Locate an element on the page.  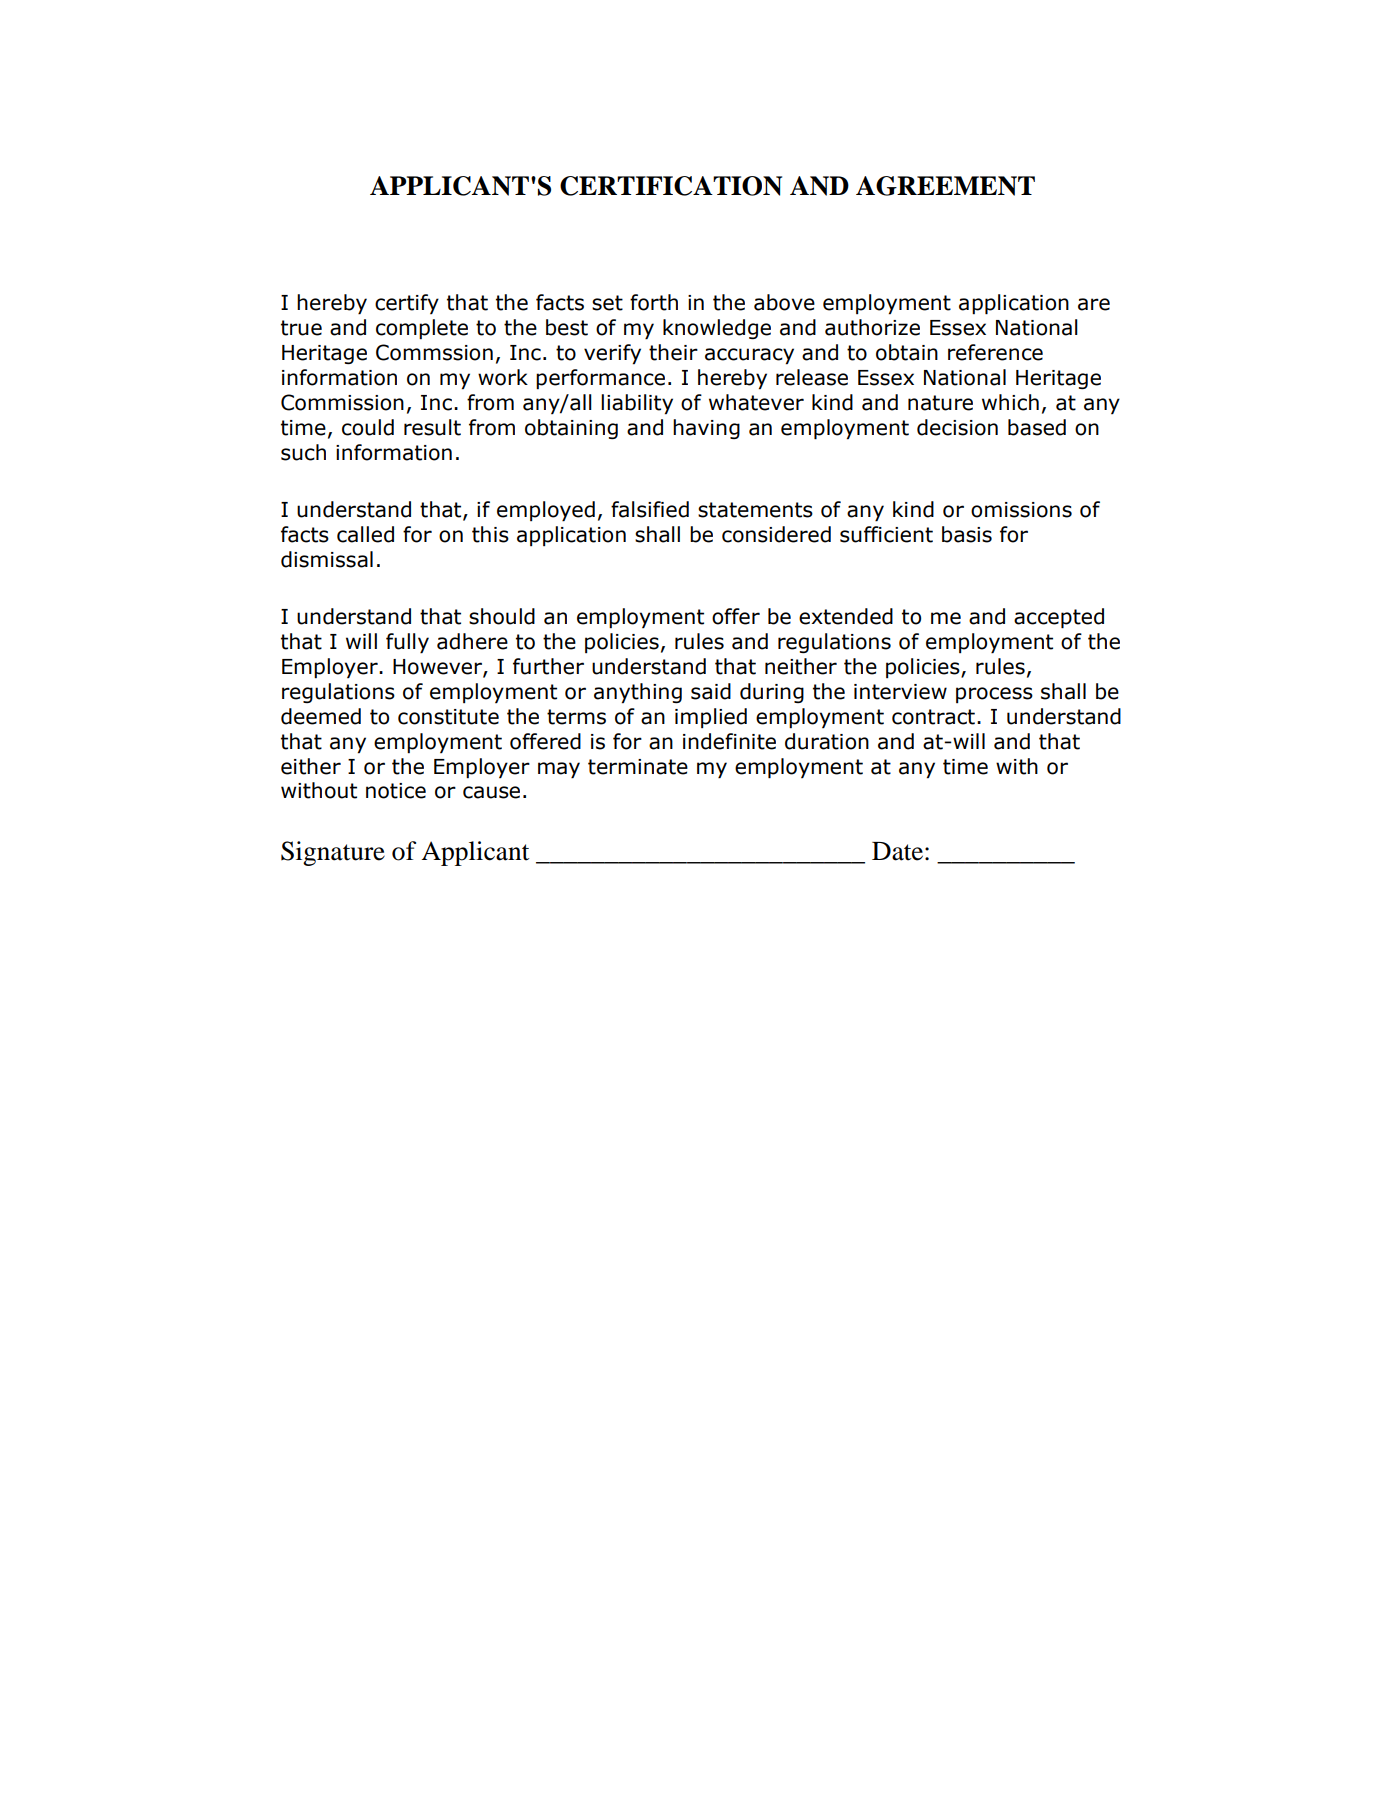
notice is located at coordinates (396, 791).
